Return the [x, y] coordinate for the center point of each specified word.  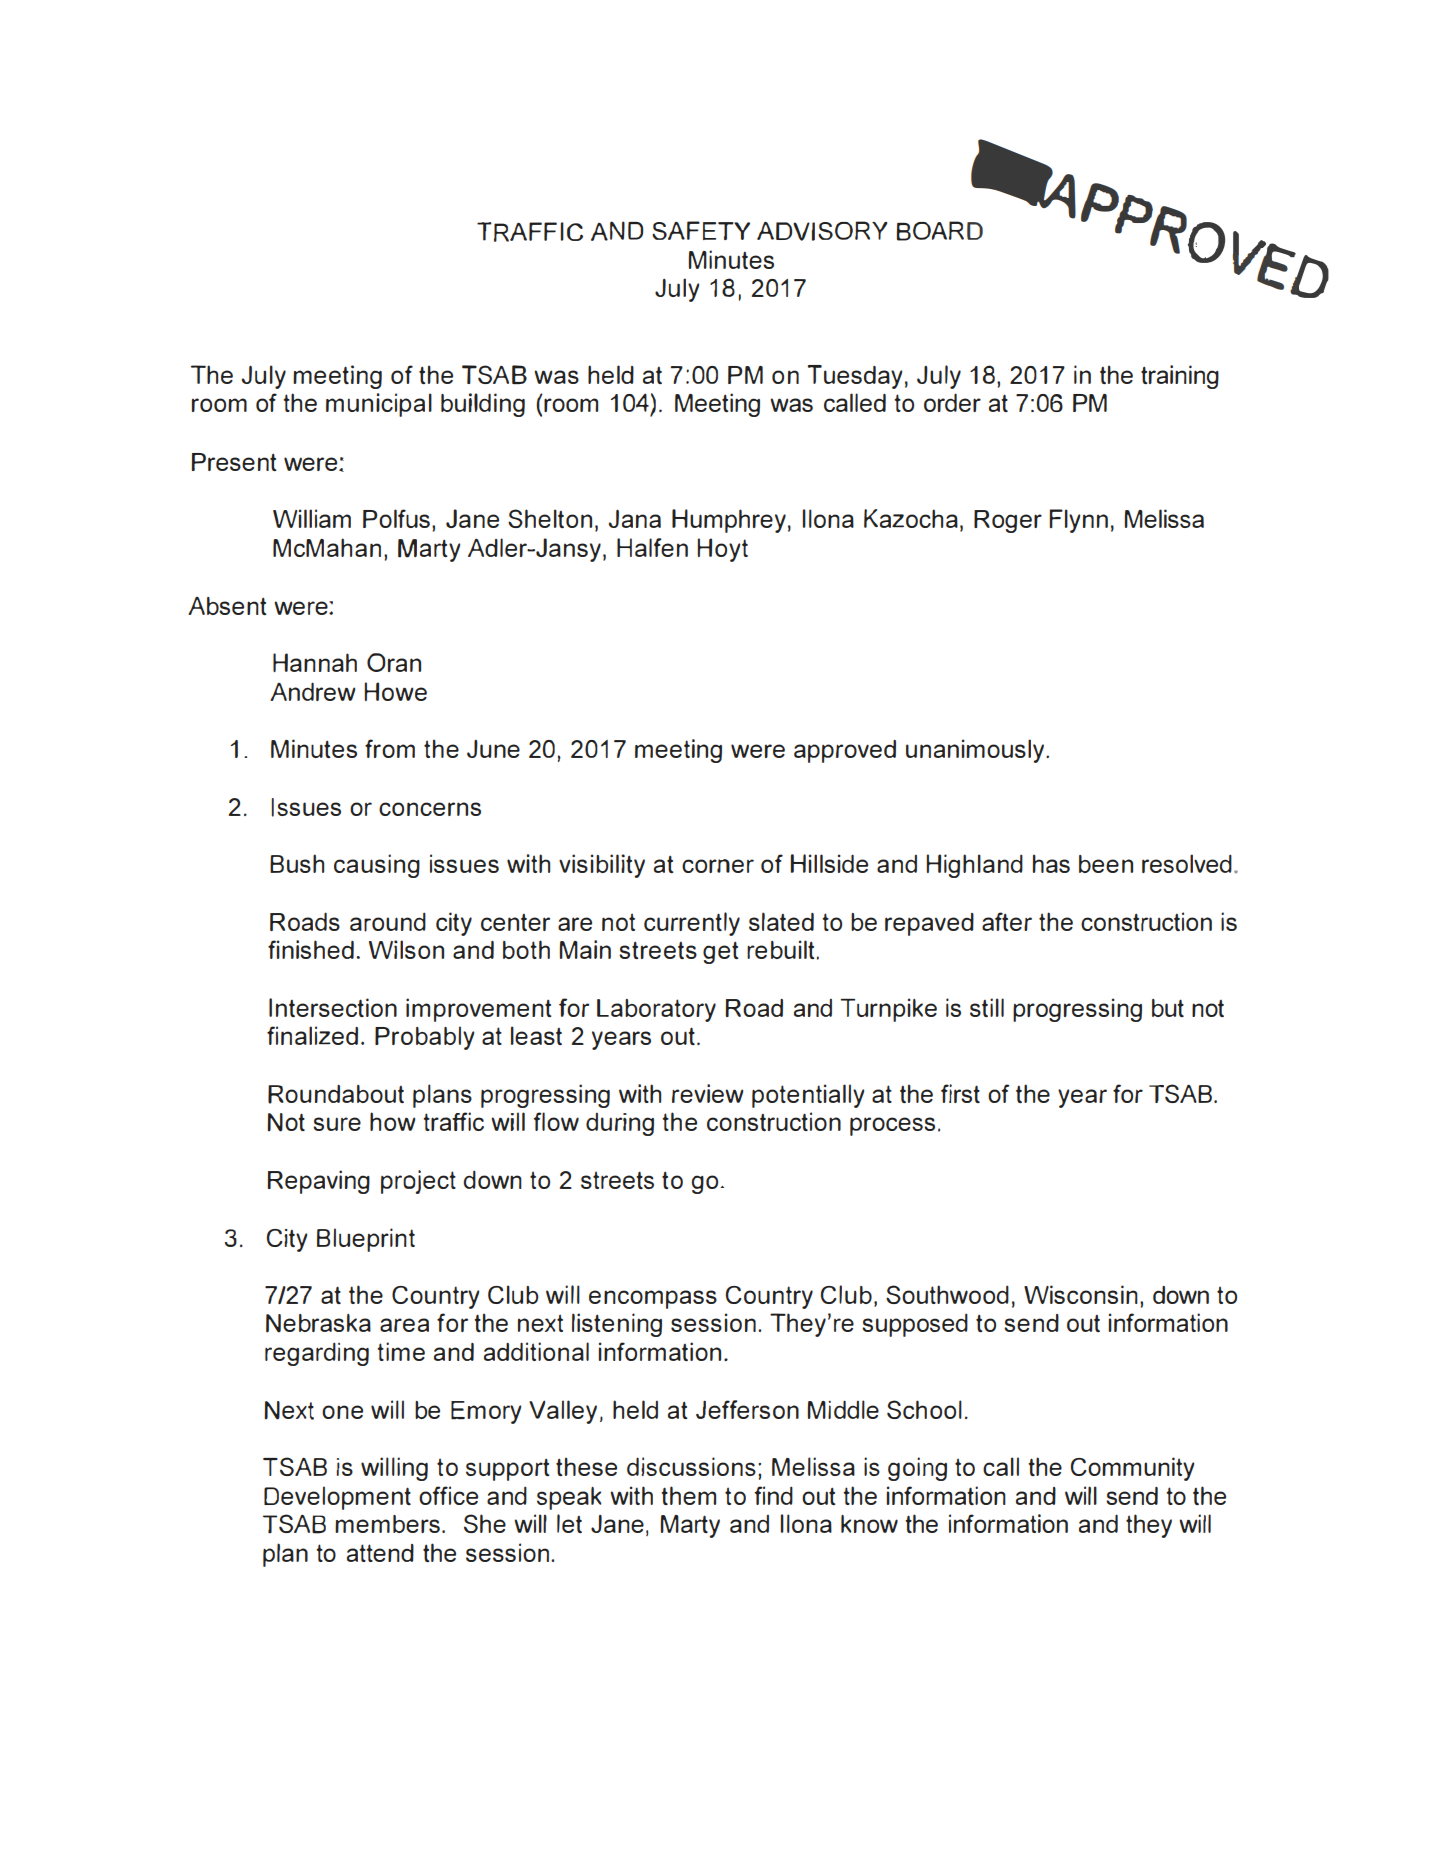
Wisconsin [1081, 1294]
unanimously [975, 751]
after [1007, 921]
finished [311, 949]
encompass [653, 1299]
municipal [379, 405]
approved [845, 751]
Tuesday [855, 377]
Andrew [312, 691]
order [952, 402]
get [720, 953]
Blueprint [366, 1240]
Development [337, 1498]
